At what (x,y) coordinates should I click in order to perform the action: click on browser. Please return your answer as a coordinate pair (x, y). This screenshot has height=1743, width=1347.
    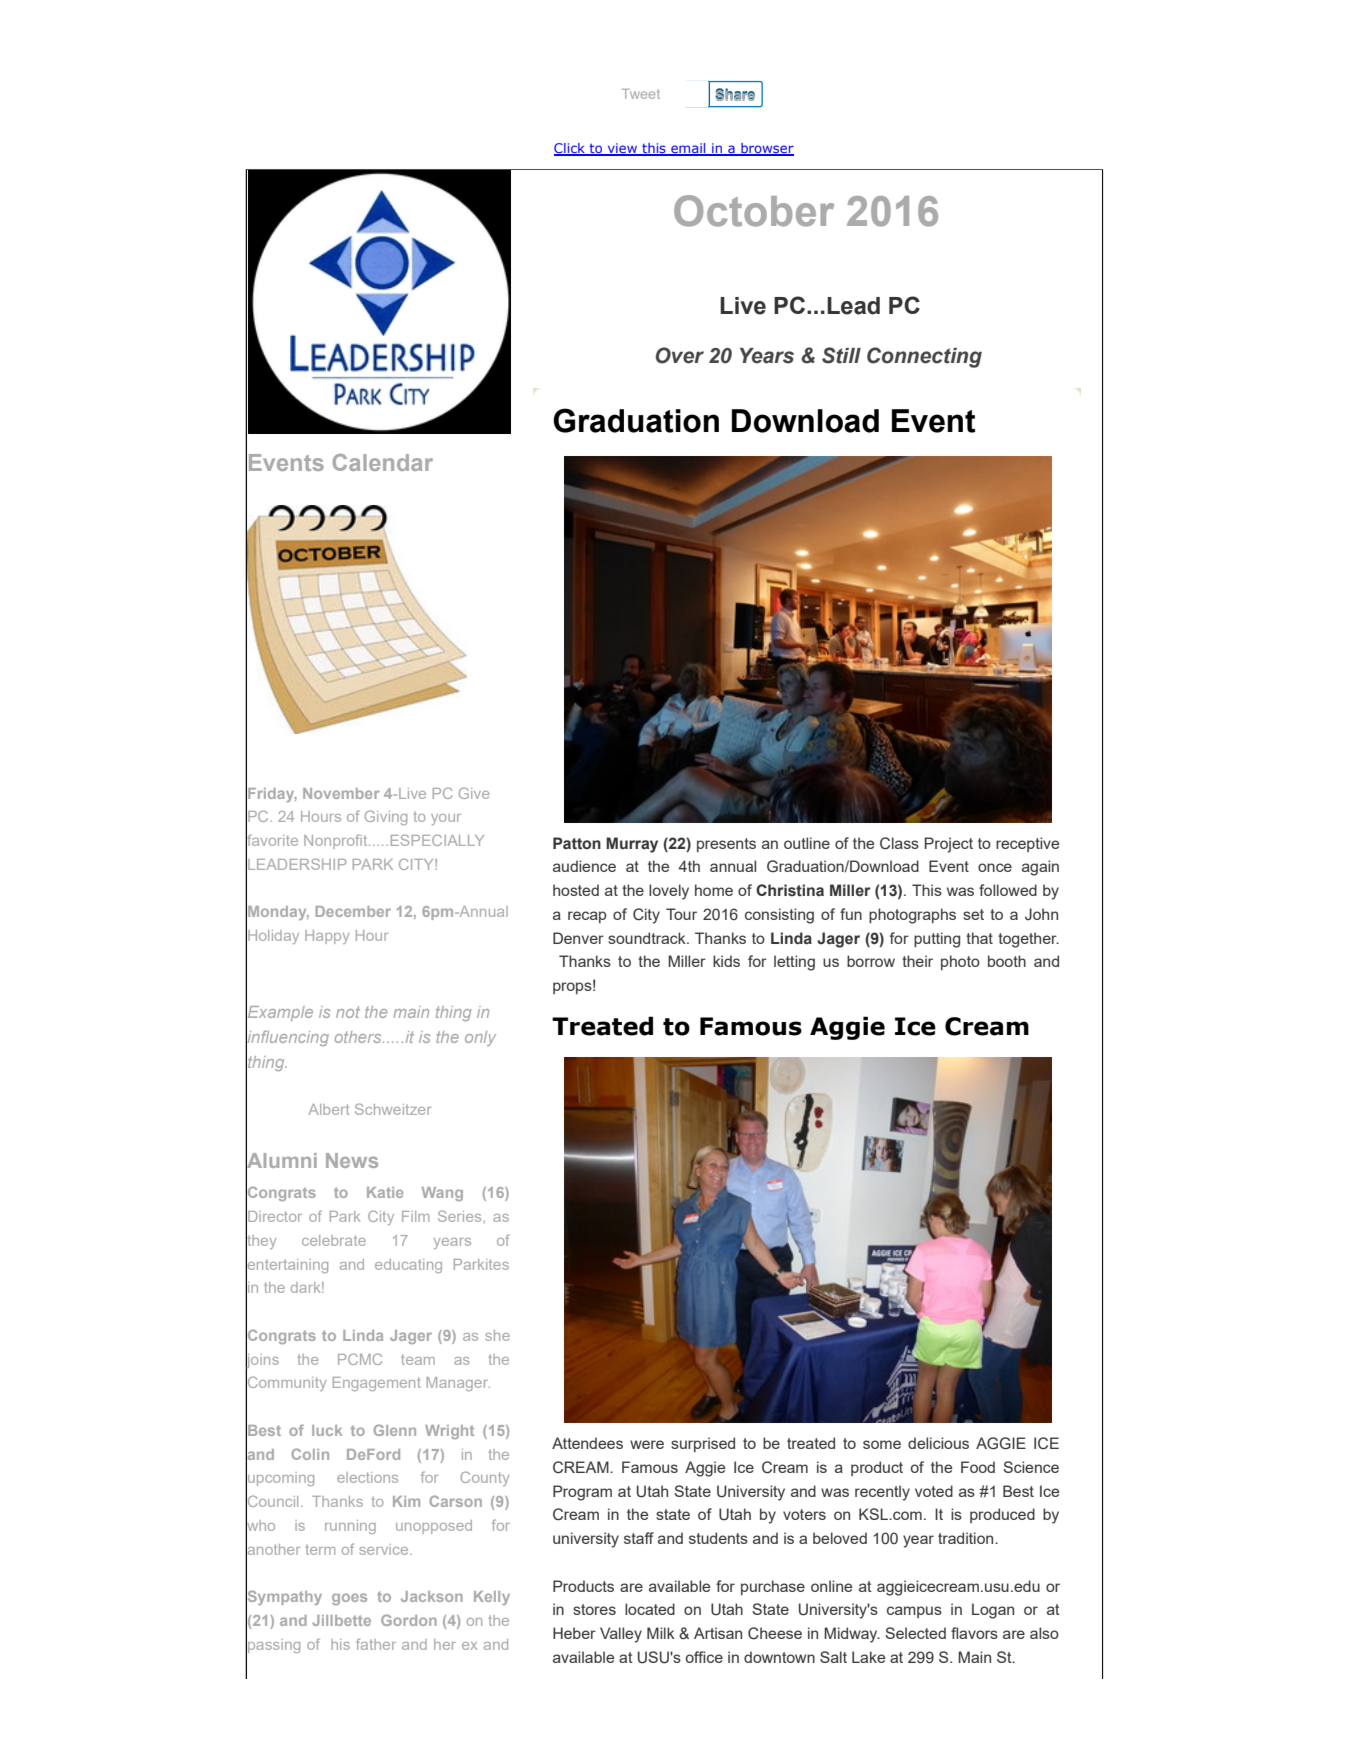
    Looking at the image, I should click on (766, 149).
